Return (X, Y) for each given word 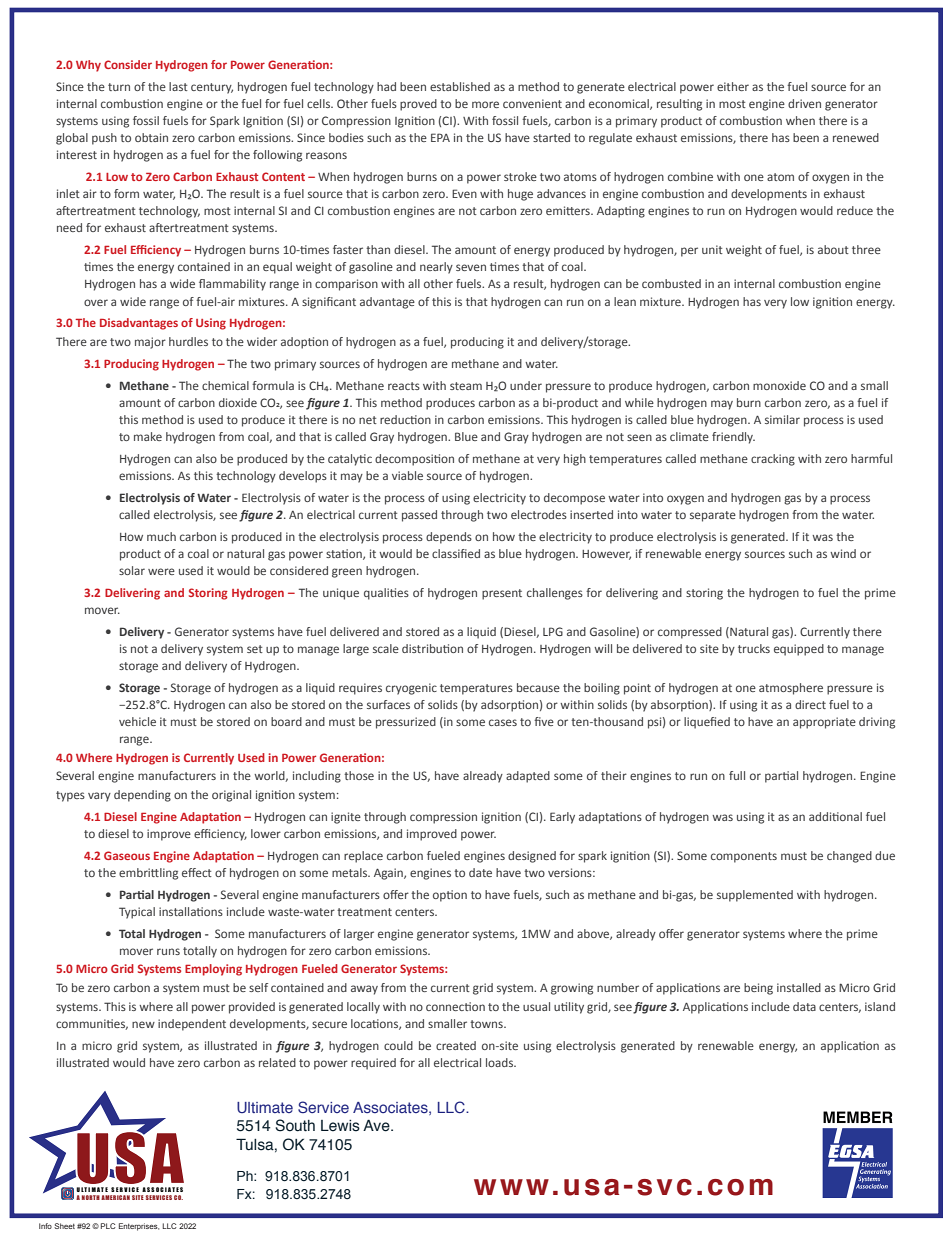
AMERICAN (115, 1197)
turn (119, 87)
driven (804, 103)
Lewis (340, 1126)
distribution (432, 648)
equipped (799, 650)
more (485, 104)
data (804, 1006)
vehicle (137, 721)
